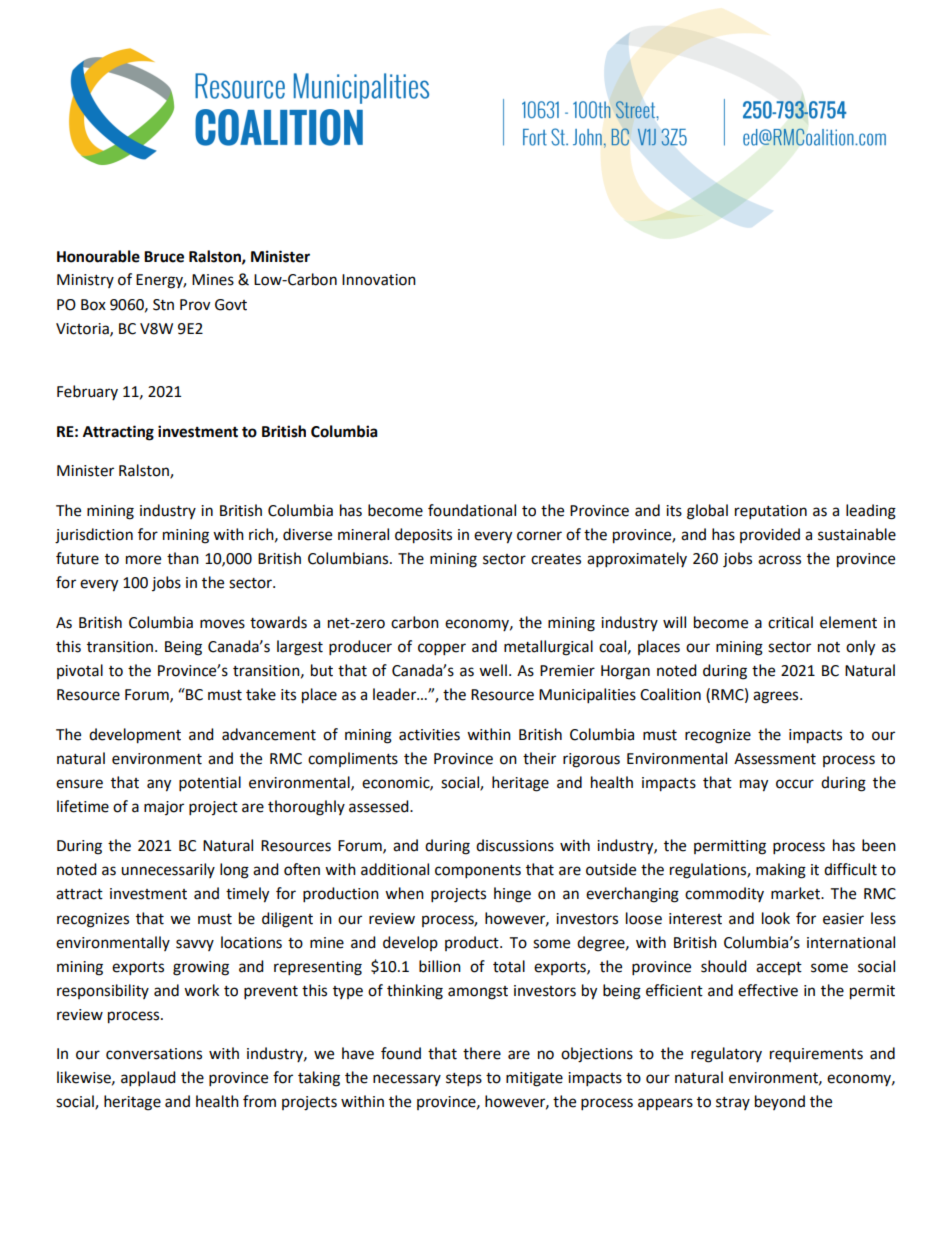  Describe the element at coordinates (464, 1080) in the screenshot. I see `steps` at that location.
